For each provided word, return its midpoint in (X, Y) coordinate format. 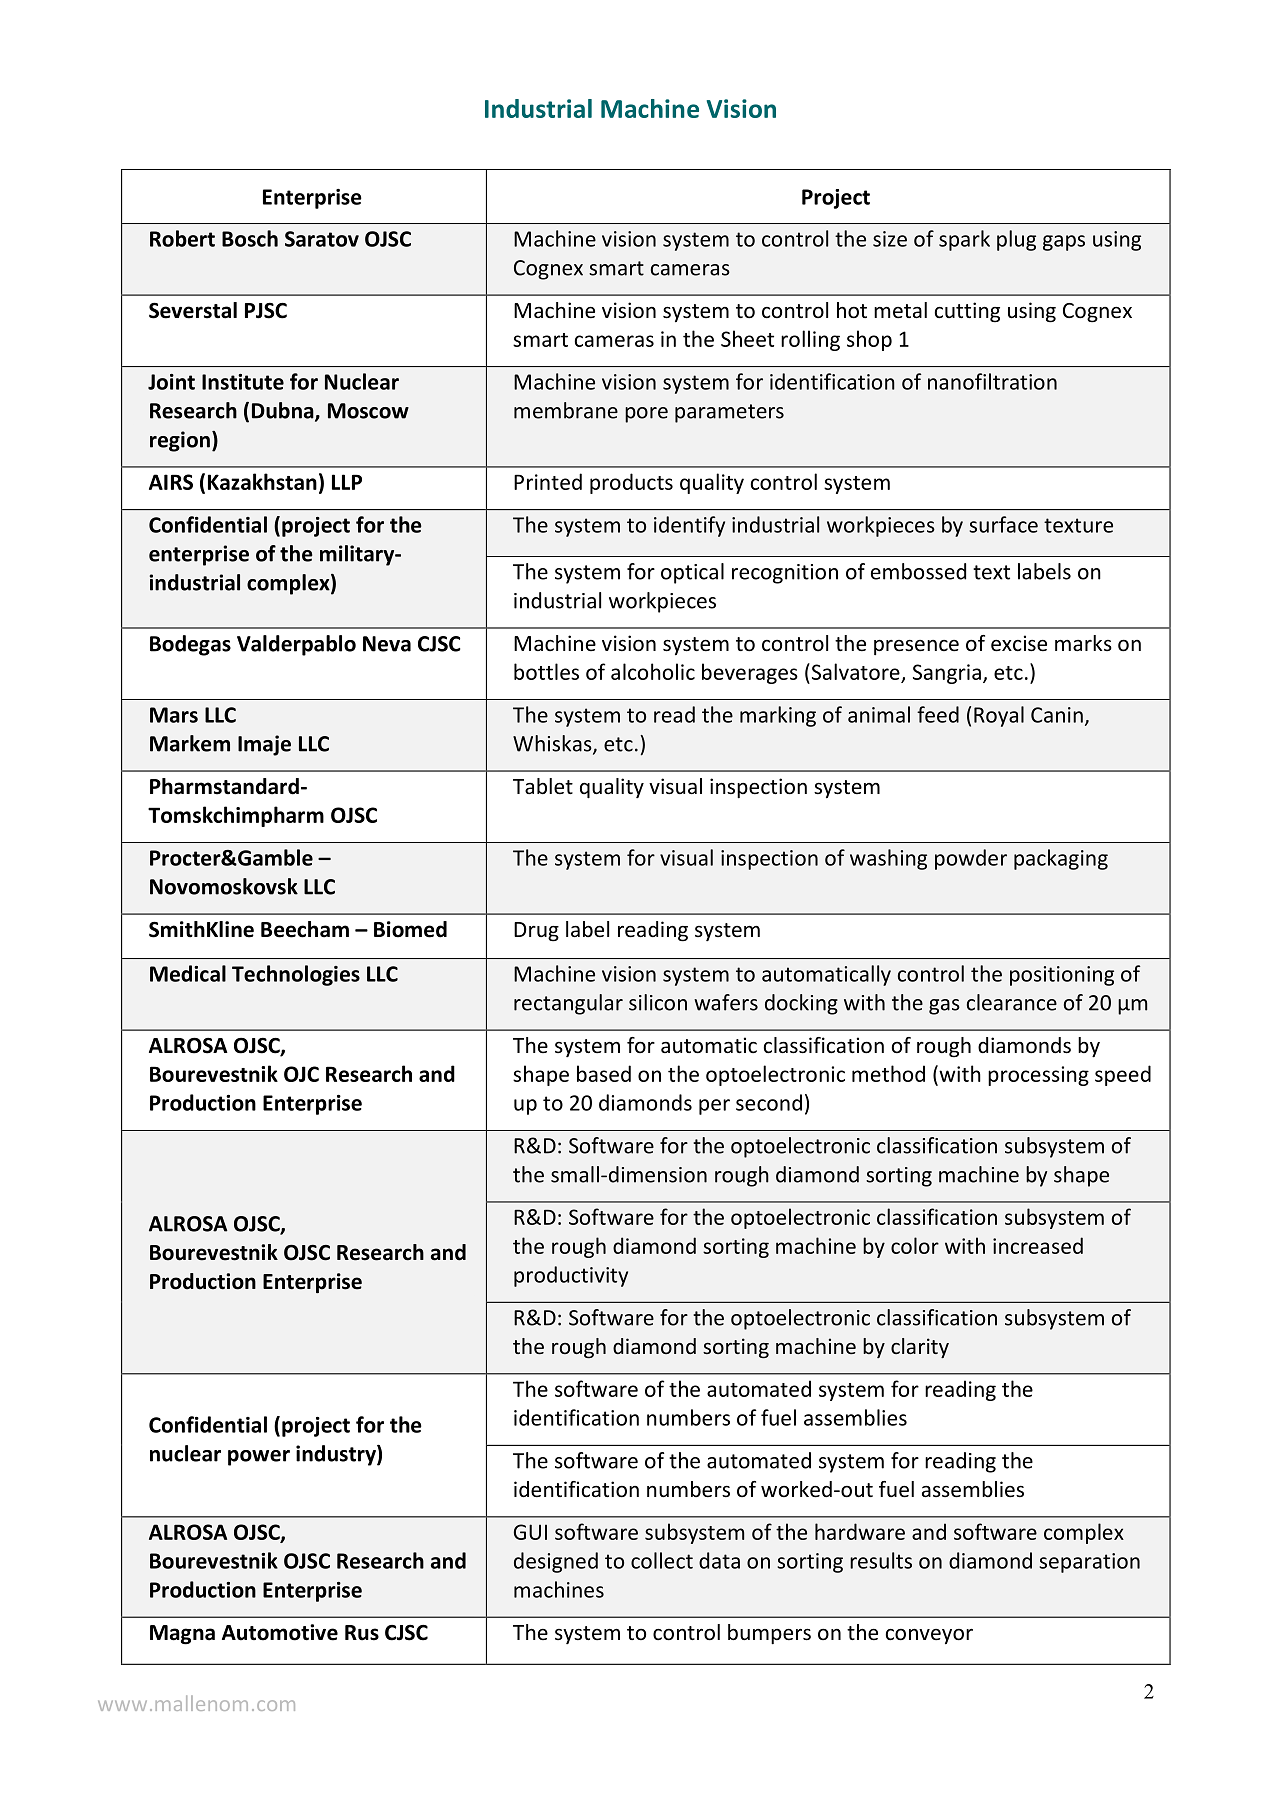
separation (1089, 1563)
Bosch (250, 238)
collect (662, 1560)
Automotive (280, 1632)
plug (1016, 240)
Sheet (747, 338)
